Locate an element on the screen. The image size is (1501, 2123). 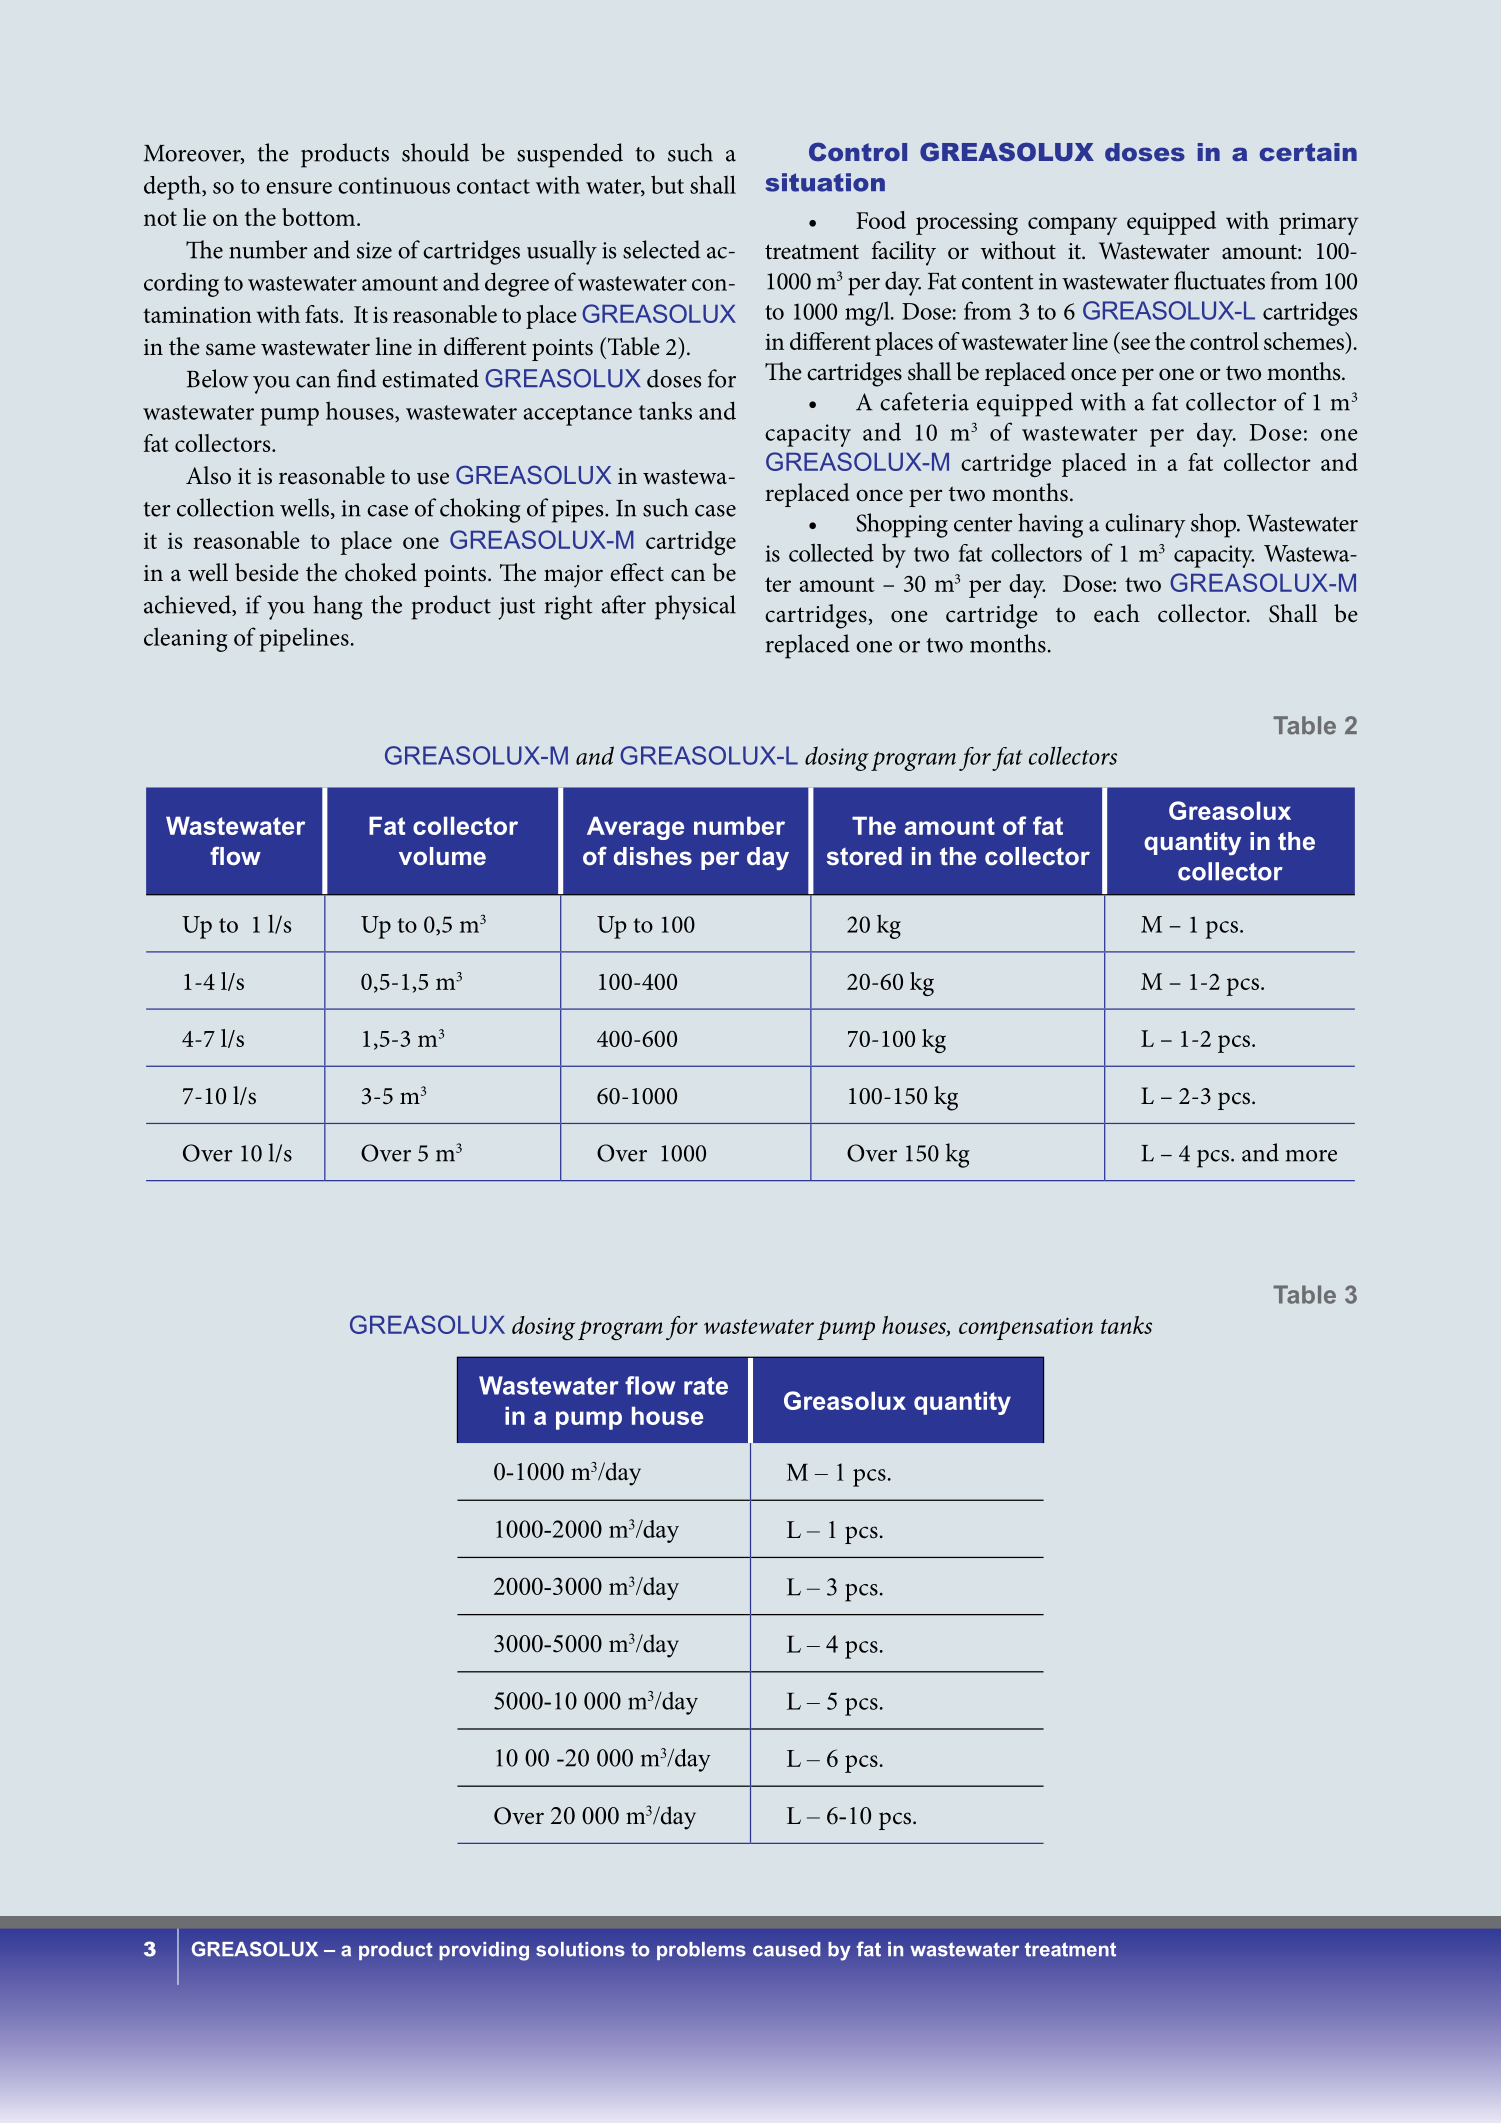
problems is located at coordinates (701, 1951).
